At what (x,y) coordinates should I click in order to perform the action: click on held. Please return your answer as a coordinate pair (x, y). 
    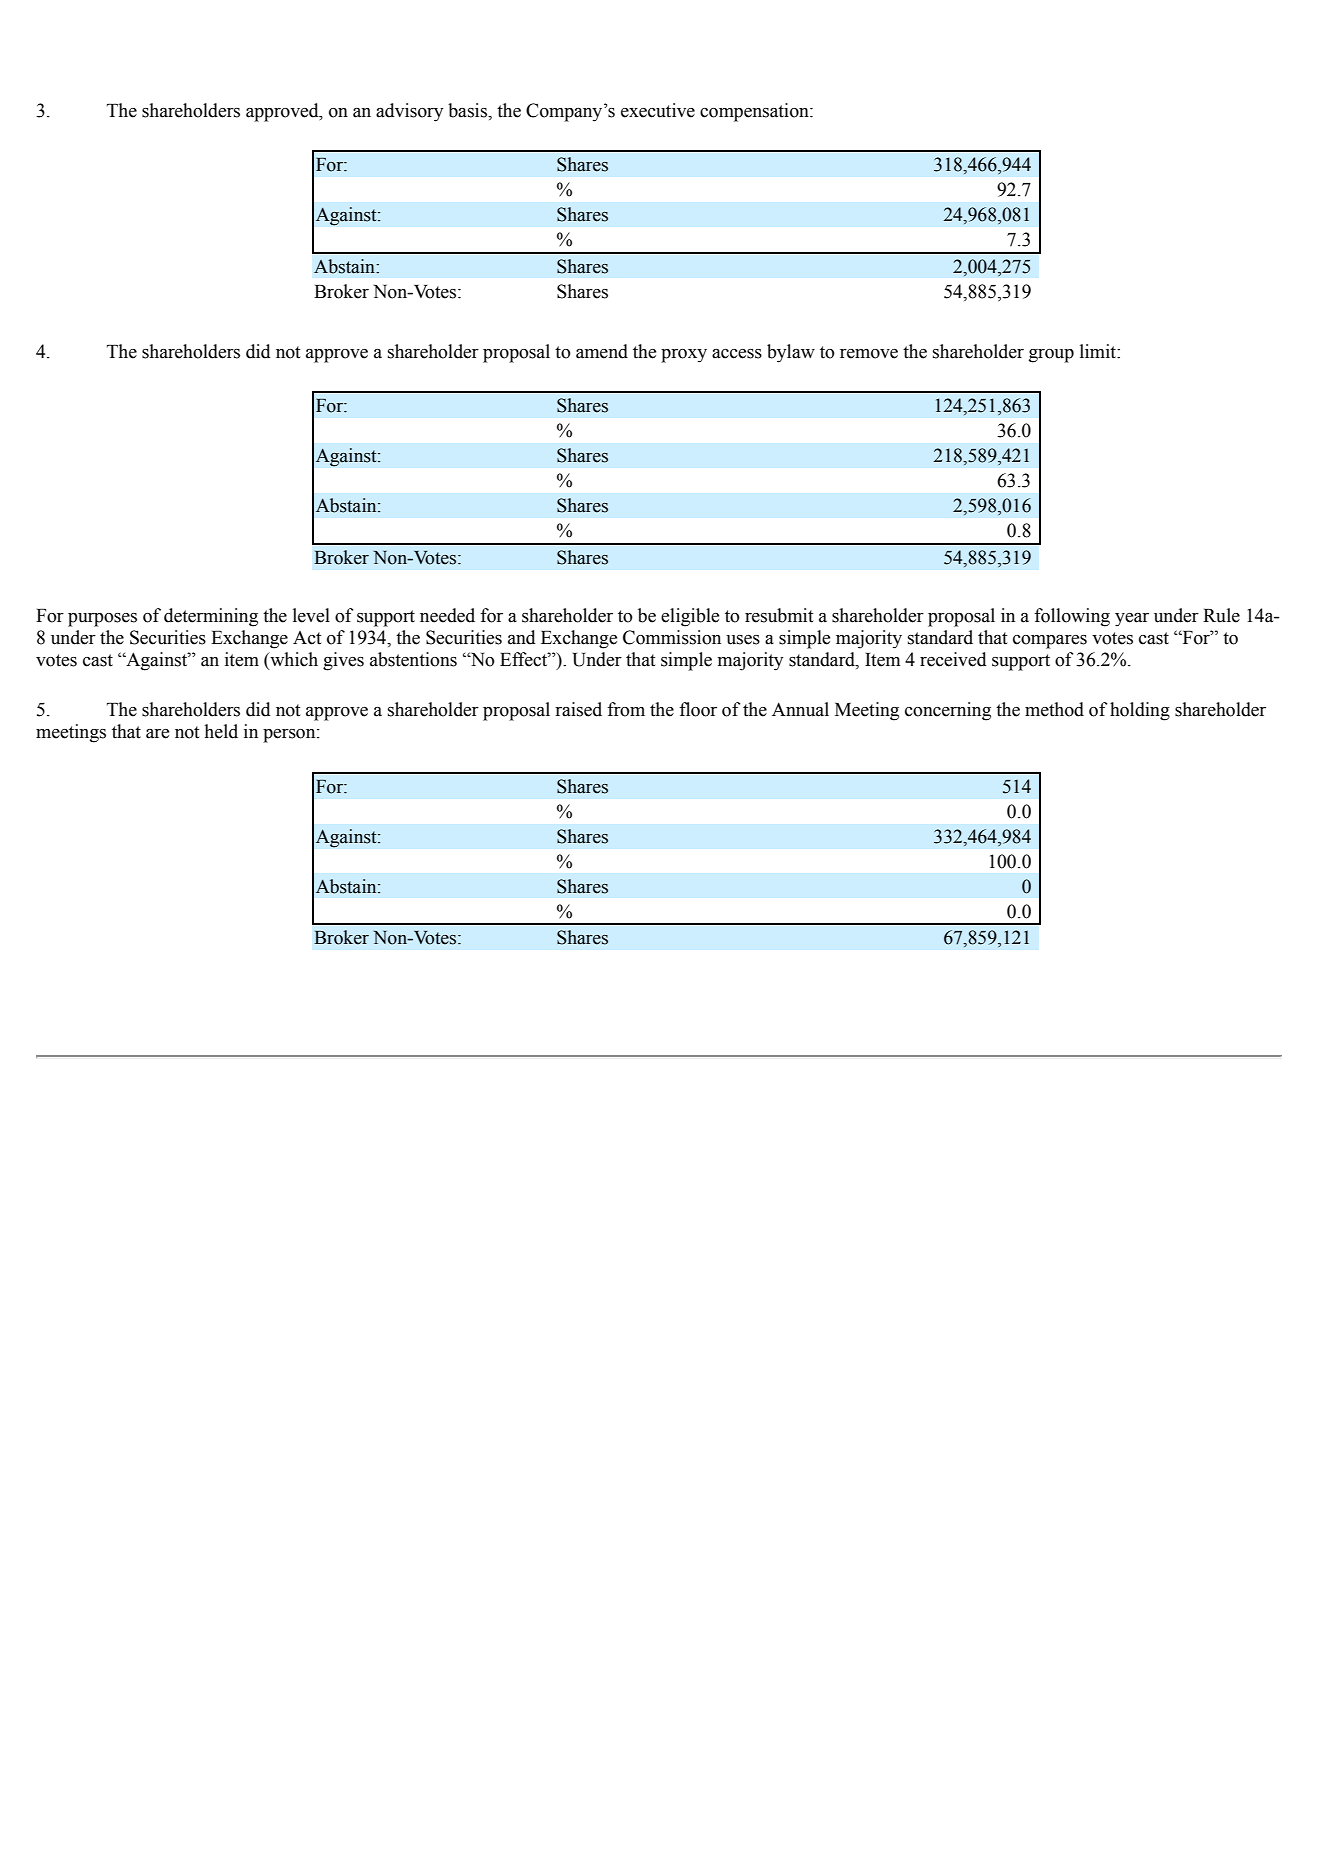
    Looking at the image, I should click on (221, 731).
